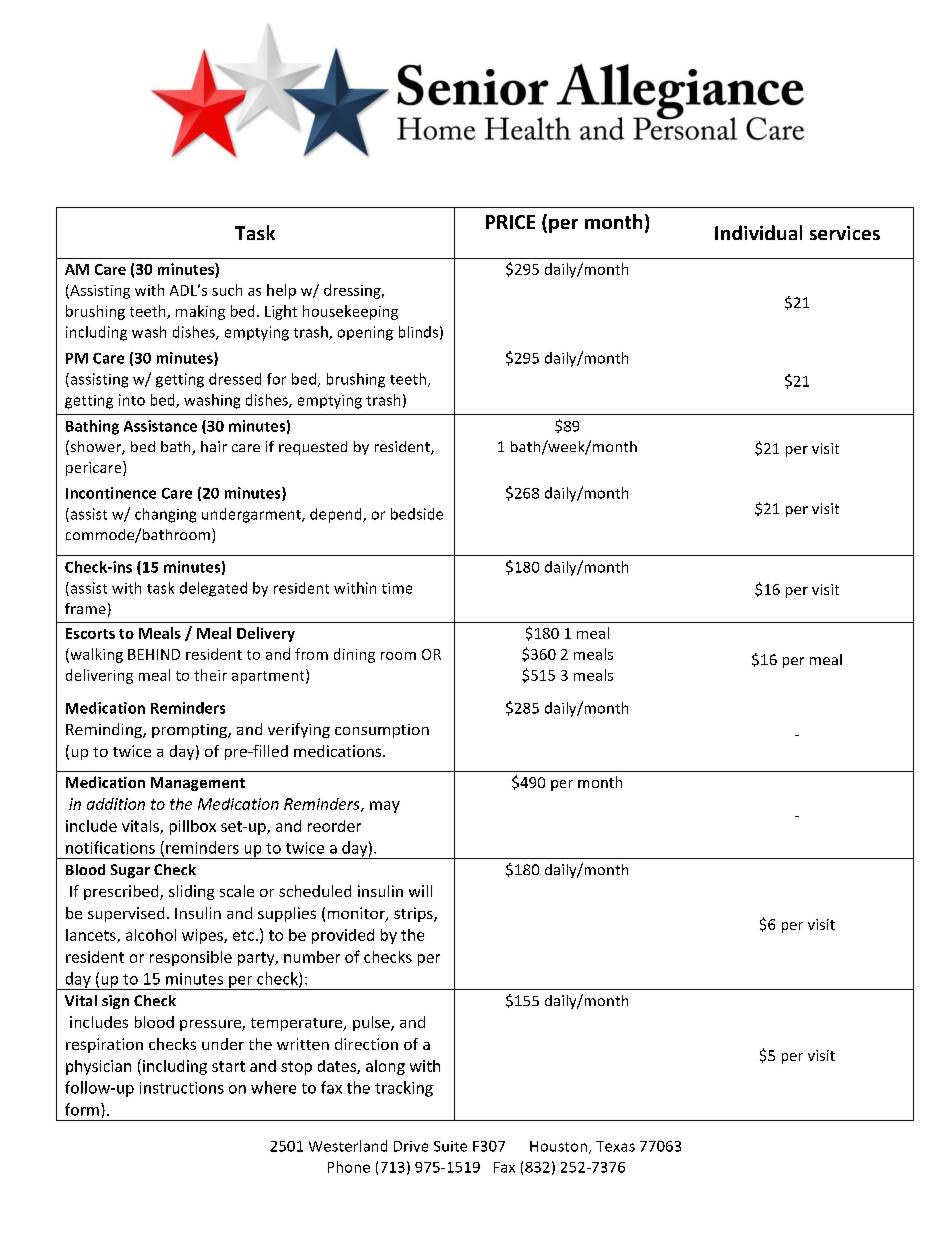  What do you see at coordinates (450, 1146) in the screenshot?
I see `Suite` at bounding box center [450, 1146].
